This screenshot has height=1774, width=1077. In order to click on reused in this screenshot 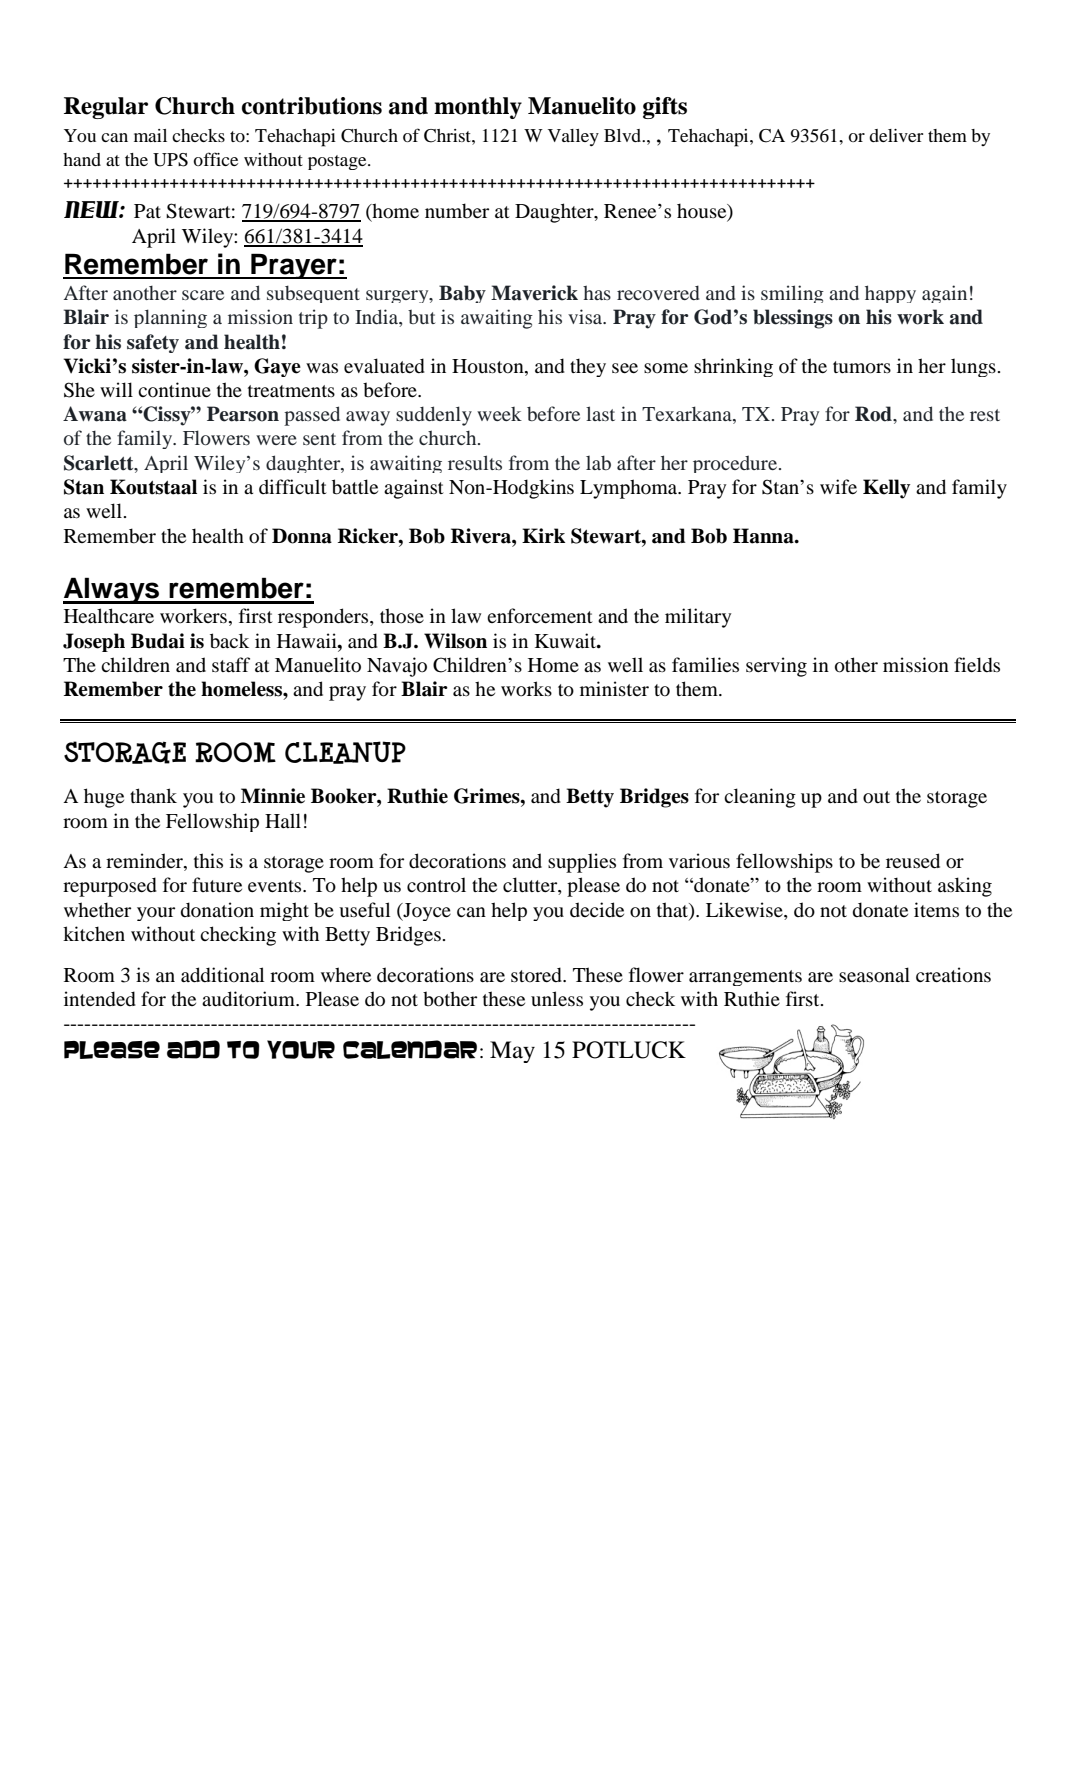, I will do `click(913, 861)`.
